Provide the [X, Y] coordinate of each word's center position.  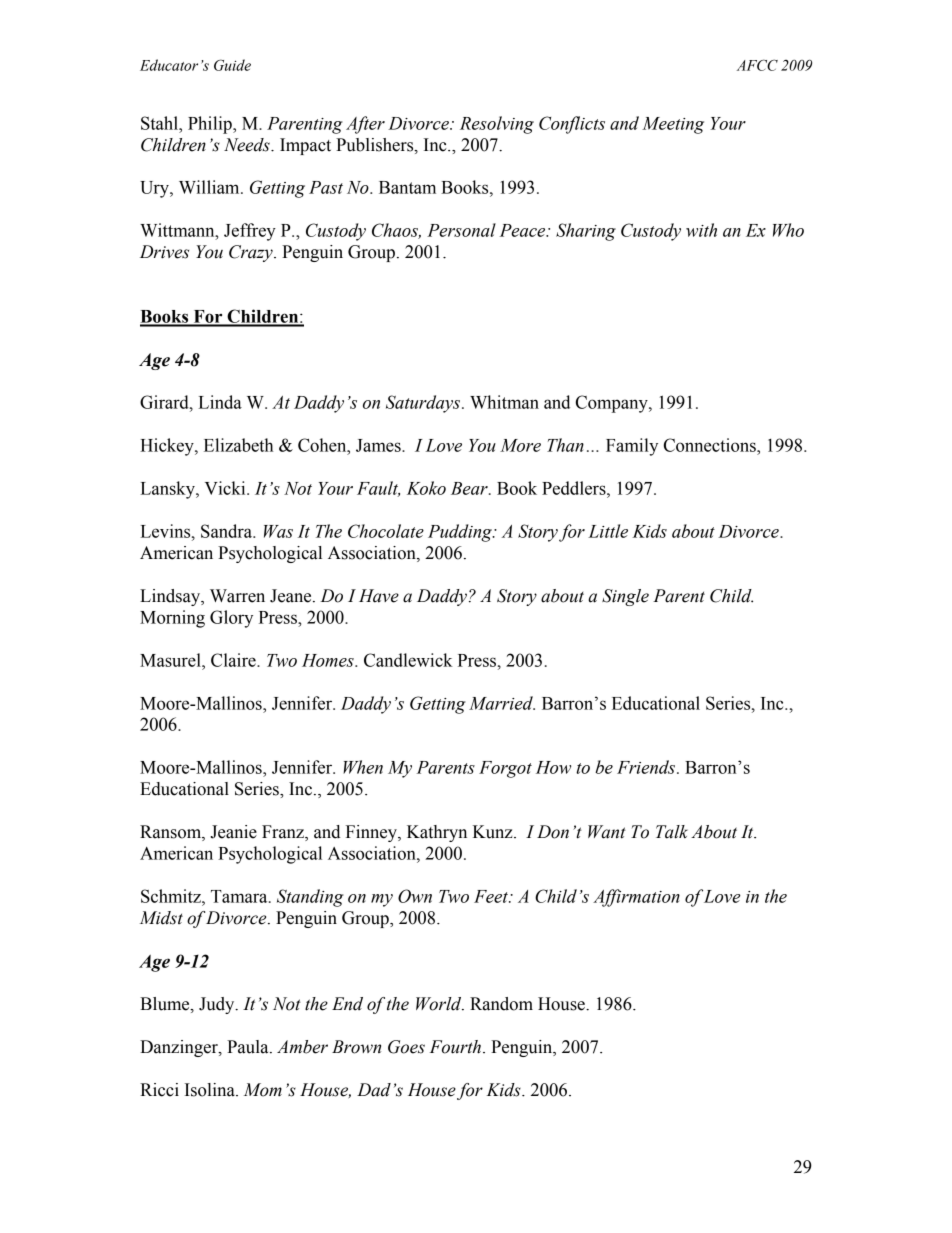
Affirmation [636, 898]
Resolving [497, 125]
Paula [249, 1047]
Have [379, 596]
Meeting [673, 125]
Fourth [457, 1047]
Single [625, 597]
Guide [232, 65]
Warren [237, 596]
